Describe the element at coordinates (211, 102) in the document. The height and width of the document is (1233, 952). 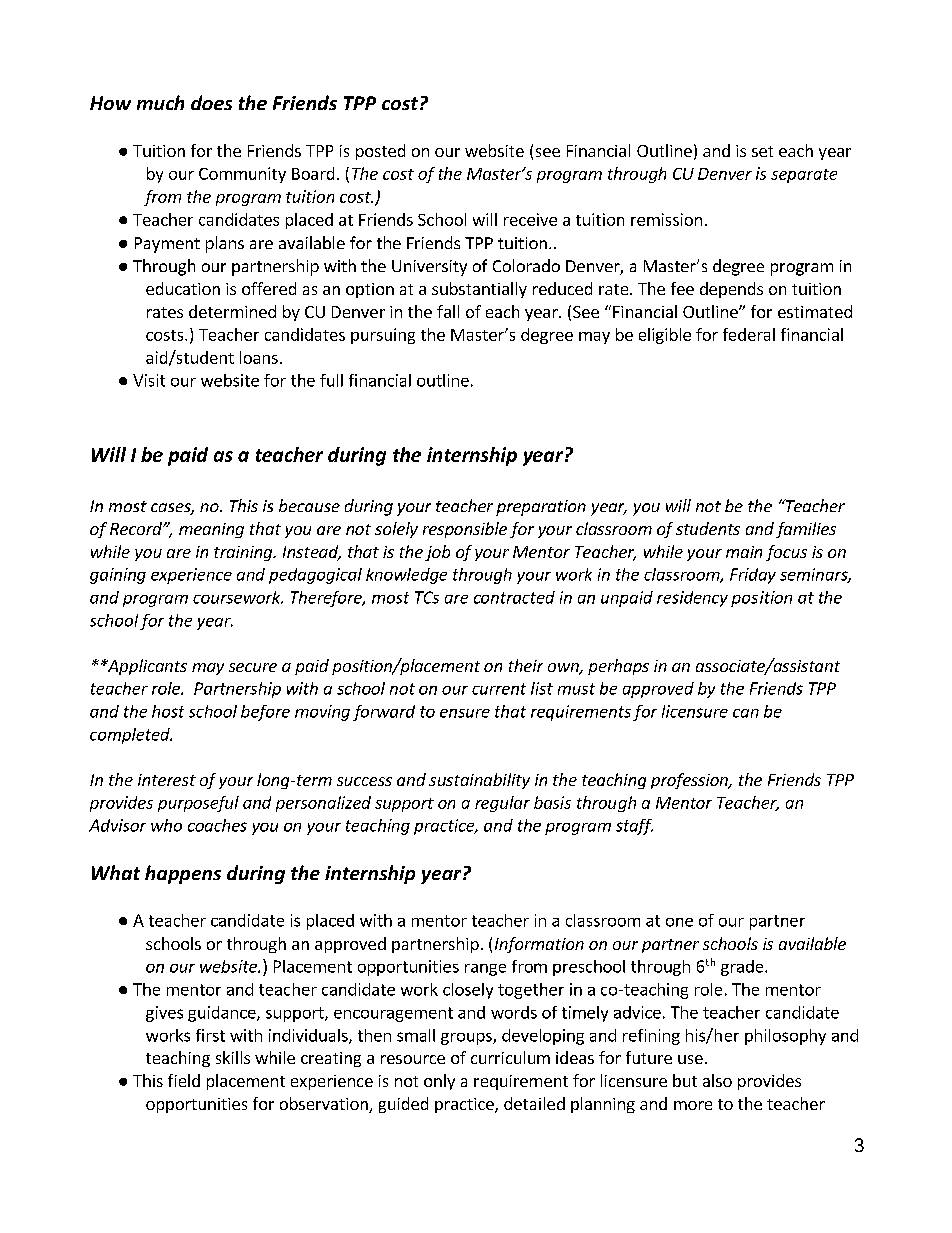
I see `does` at that location.
